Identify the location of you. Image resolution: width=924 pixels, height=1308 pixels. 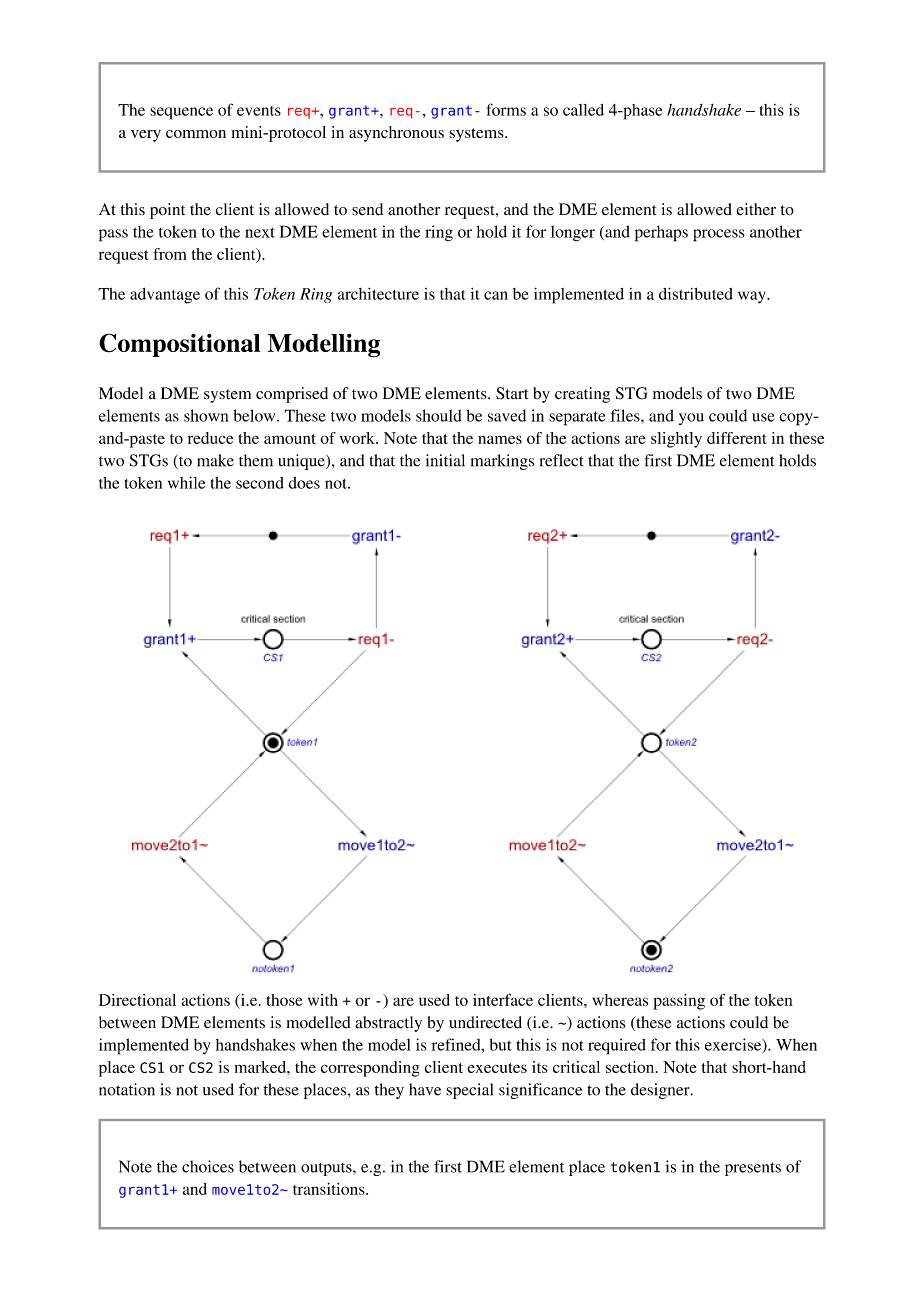
(691, 419).
